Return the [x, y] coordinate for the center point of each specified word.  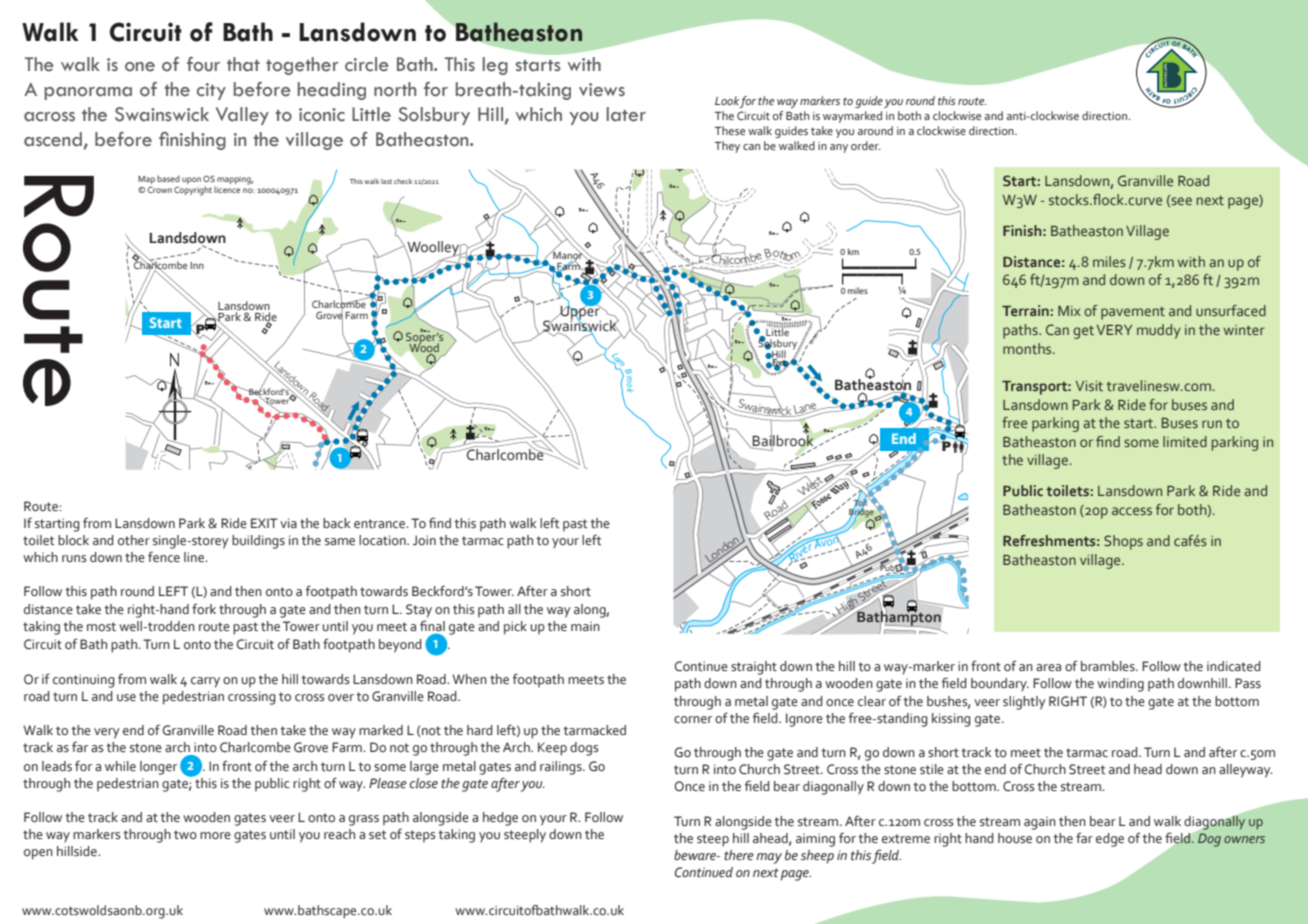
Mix [1069, 311]
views [602, 90]
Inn [197, 265]
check [403, 181]
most [101, 626]
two [185, 835]
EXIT [264, 523]
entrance [381, 524]
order [866, 145]
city [211, 91]
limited [1185, 441]
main [585, 626]
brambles [1109, 666]
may [769, 858]
